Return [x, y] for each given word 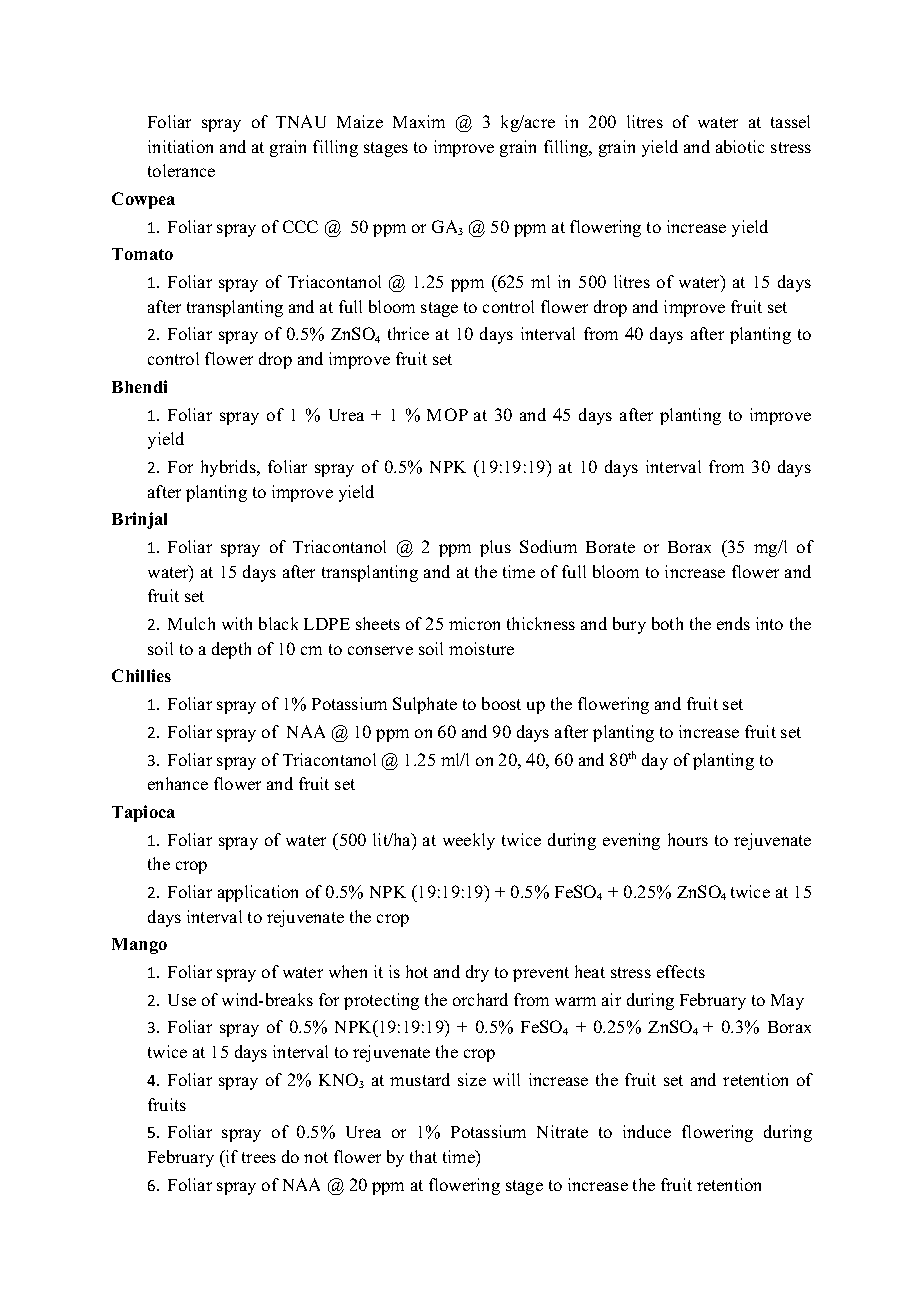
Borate [610, 547]
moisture [481, 648]
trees [259, 1157]
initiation [180, 146]
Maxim [419, 121]
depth [231, 650]
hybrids [229, 468]
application [258, 893]
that [423, 1156]
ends [733, 623]
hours [688, 839]
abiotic [740, 146]
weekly [469, 841]
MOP [447, 414]
